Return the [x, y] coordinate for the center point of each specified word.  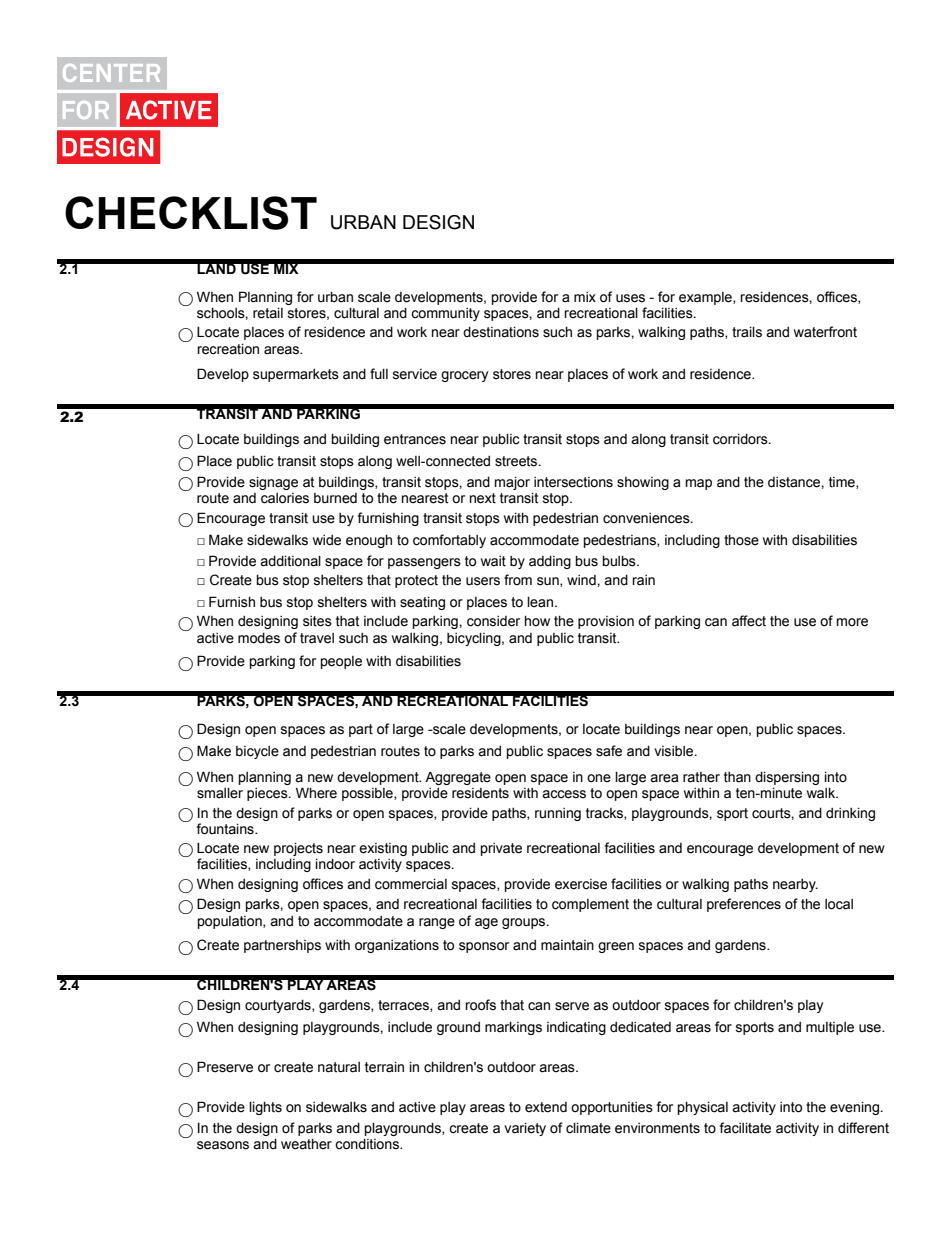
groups [525, 923]
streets [517, 461]
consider [493, 621]
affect [749, 621]
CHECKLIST [191, 213]
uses [630, 298]
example [706, 298]
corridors [741, 439]
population [231, 922]
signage [273, 483]
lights [265, 1108]
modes [259, 638]
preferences [744, 905]
